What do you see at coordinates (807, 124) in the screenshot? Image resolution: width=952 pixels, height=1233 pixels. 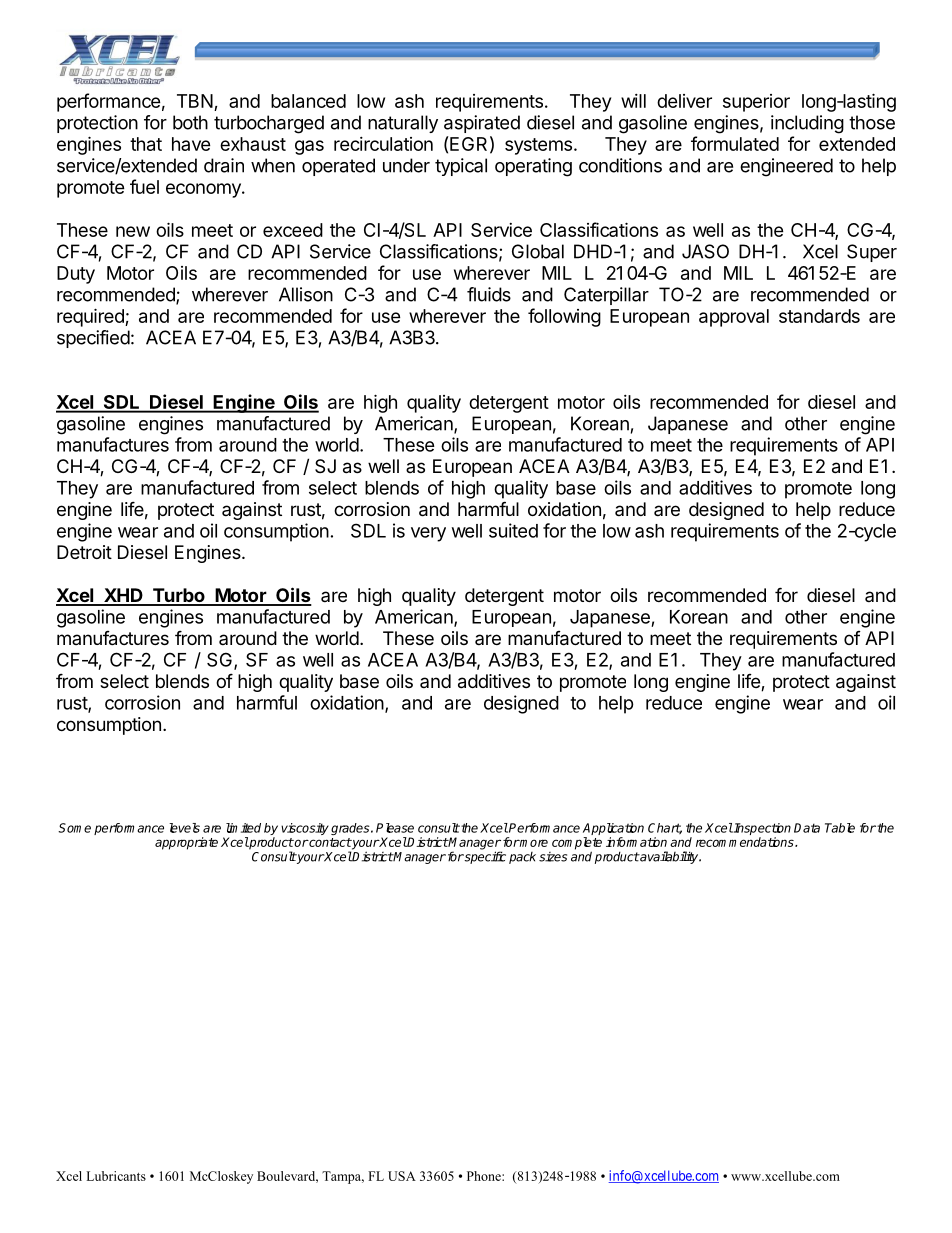 I see `including` at bounding box center [807, 124].
